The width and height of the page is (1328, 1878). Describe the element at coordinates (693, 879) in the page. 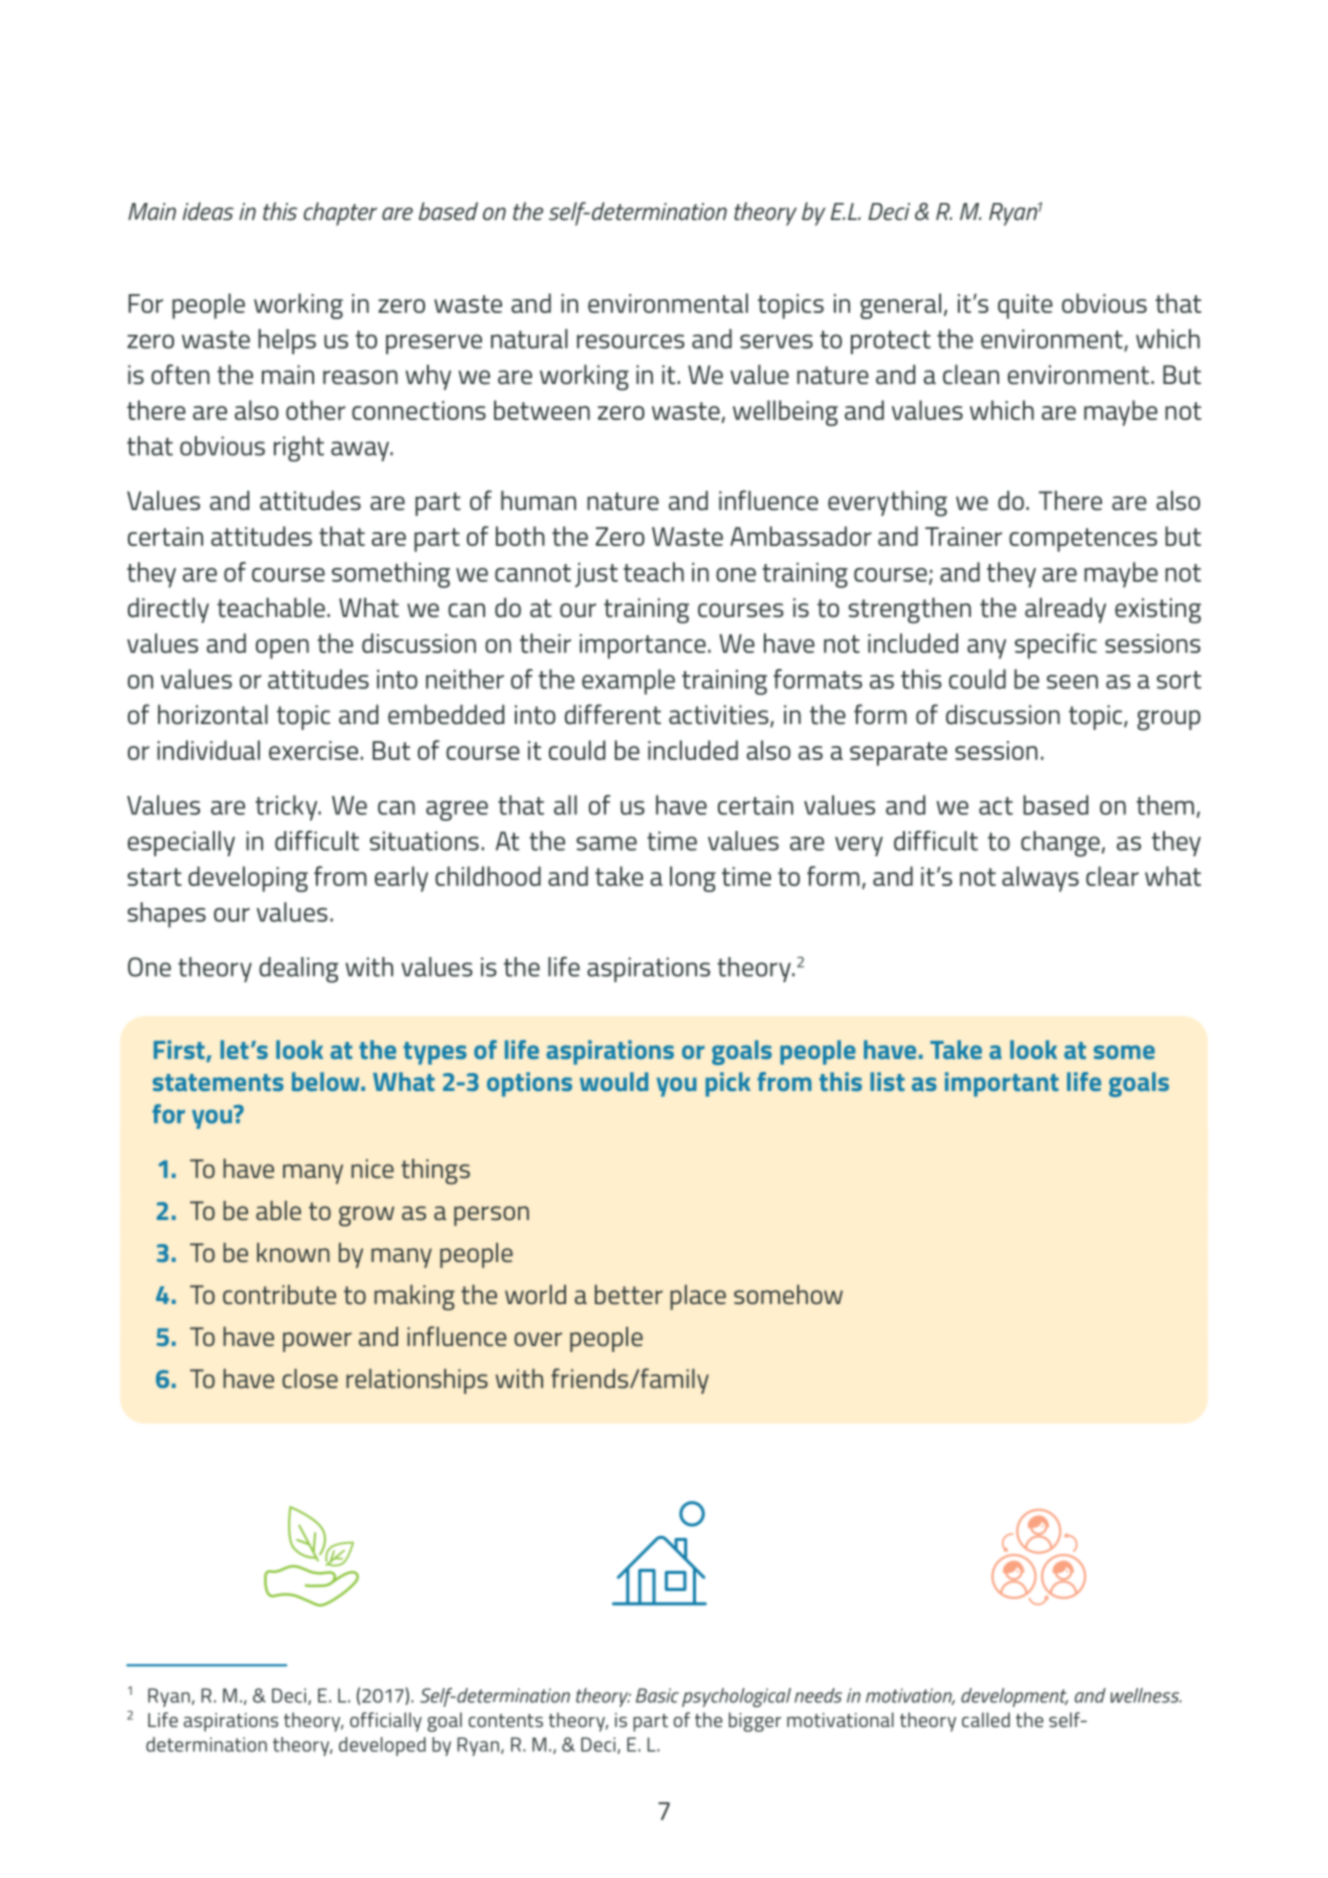

I see `long` at that location.
